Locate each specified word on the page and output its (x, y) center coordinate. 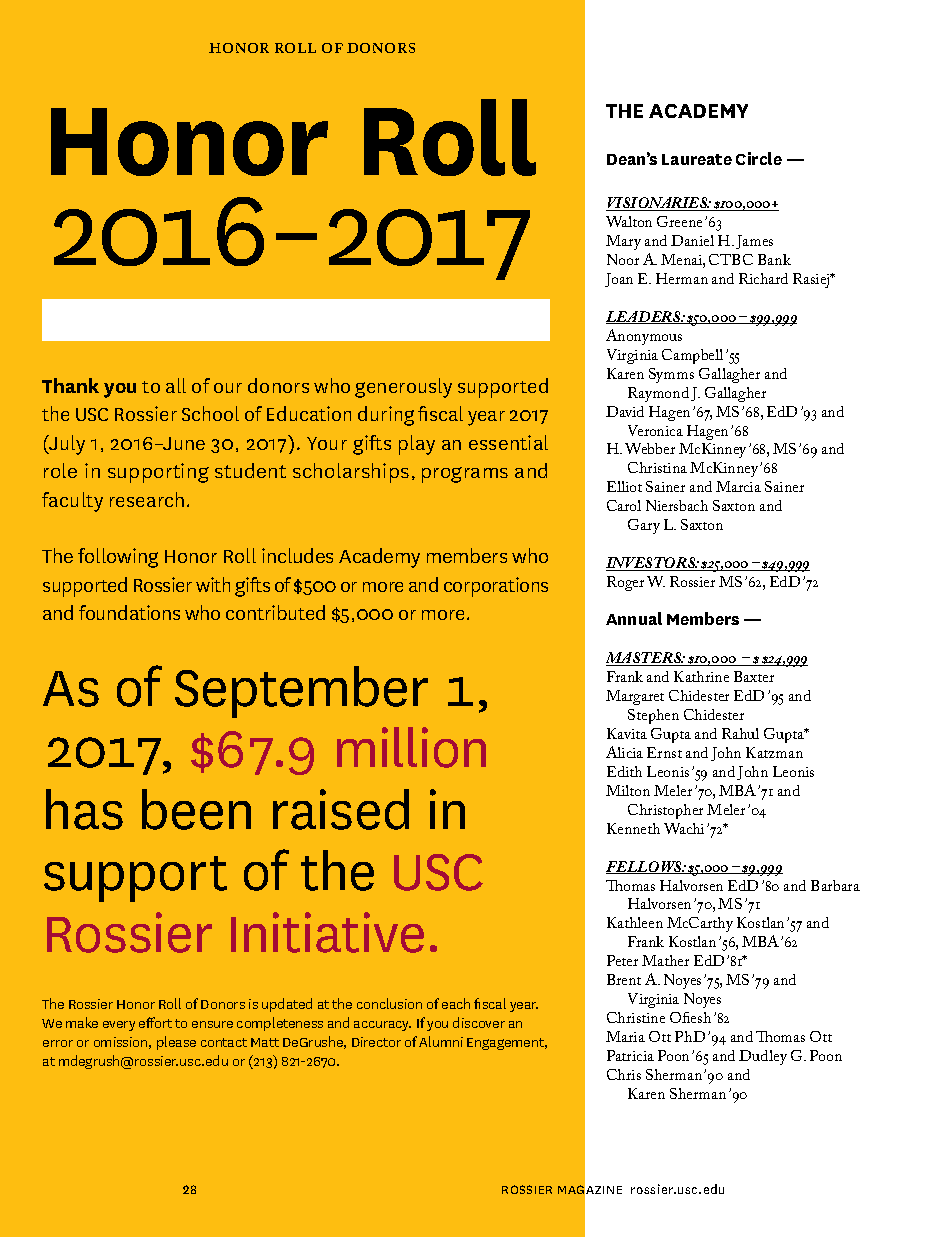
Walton (629, 221)
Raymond (658, 394)
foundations (129, 612)
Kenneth (633, 828)
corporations (496, 587)
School (210, 413)
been (196, 809)
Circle (759, 158)
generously (403, 388)
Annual (634, 618)
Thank (70, 385)
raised (341, 809)
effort (155, 1022)
